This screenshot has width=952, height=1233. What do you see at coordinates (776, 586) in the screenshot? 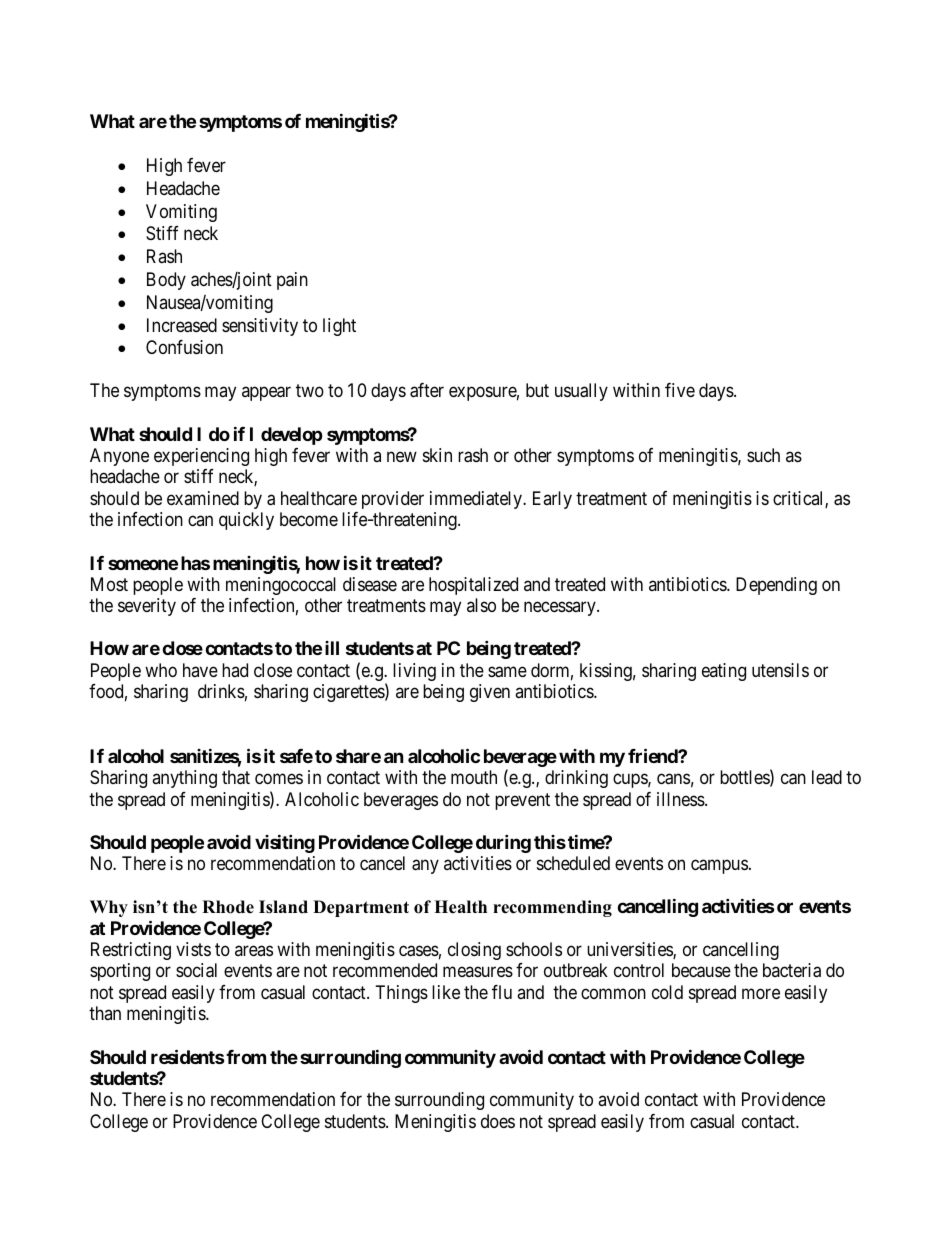
I see `Depending` at bounding box center [776, 586].
